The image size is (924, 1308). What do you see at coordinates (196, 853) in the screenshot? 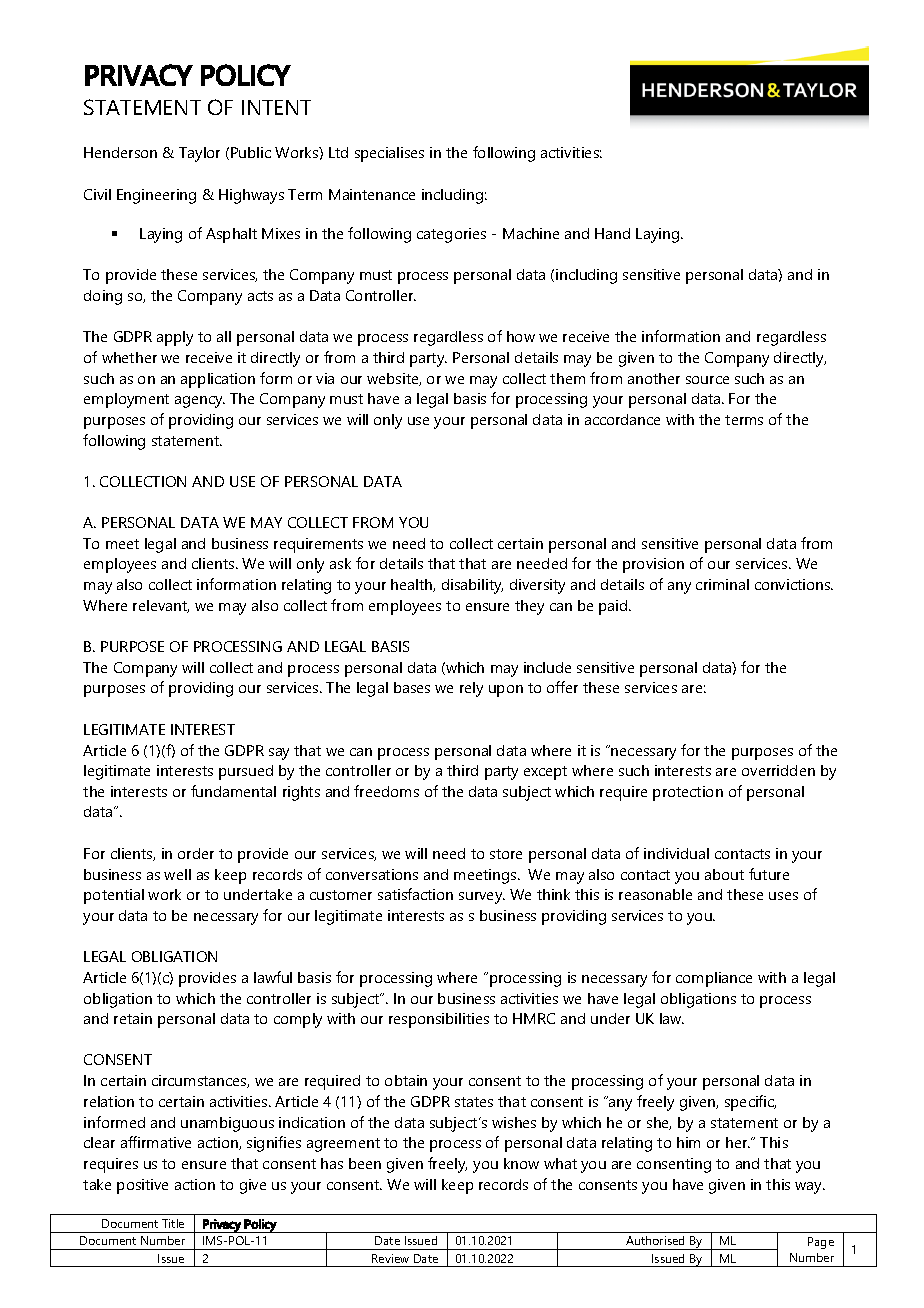
I see `order` at bounding box center [196, 853].
